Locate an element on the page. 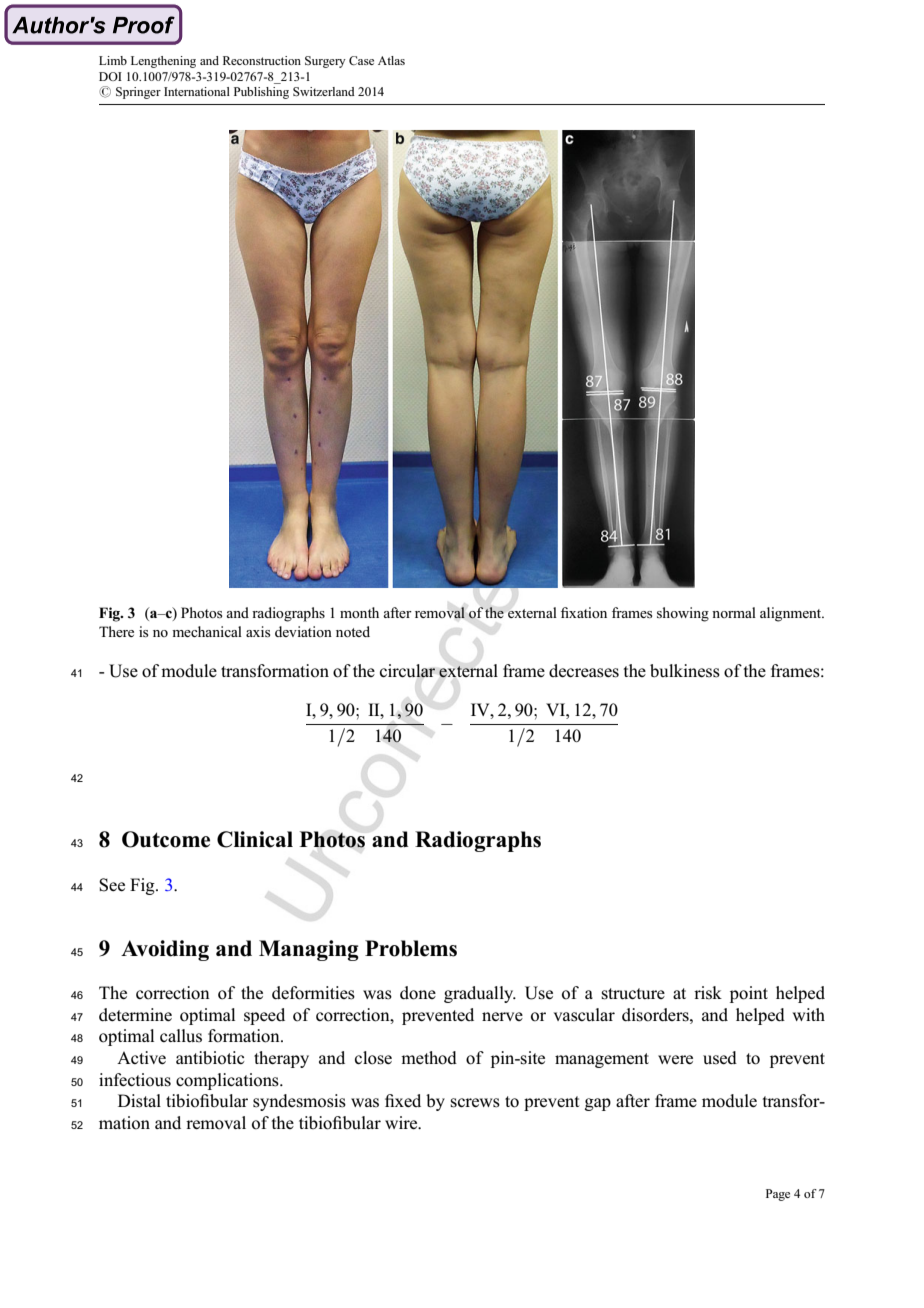 The image size is (924, 1308). normal is located at coordinates (734, 612).
